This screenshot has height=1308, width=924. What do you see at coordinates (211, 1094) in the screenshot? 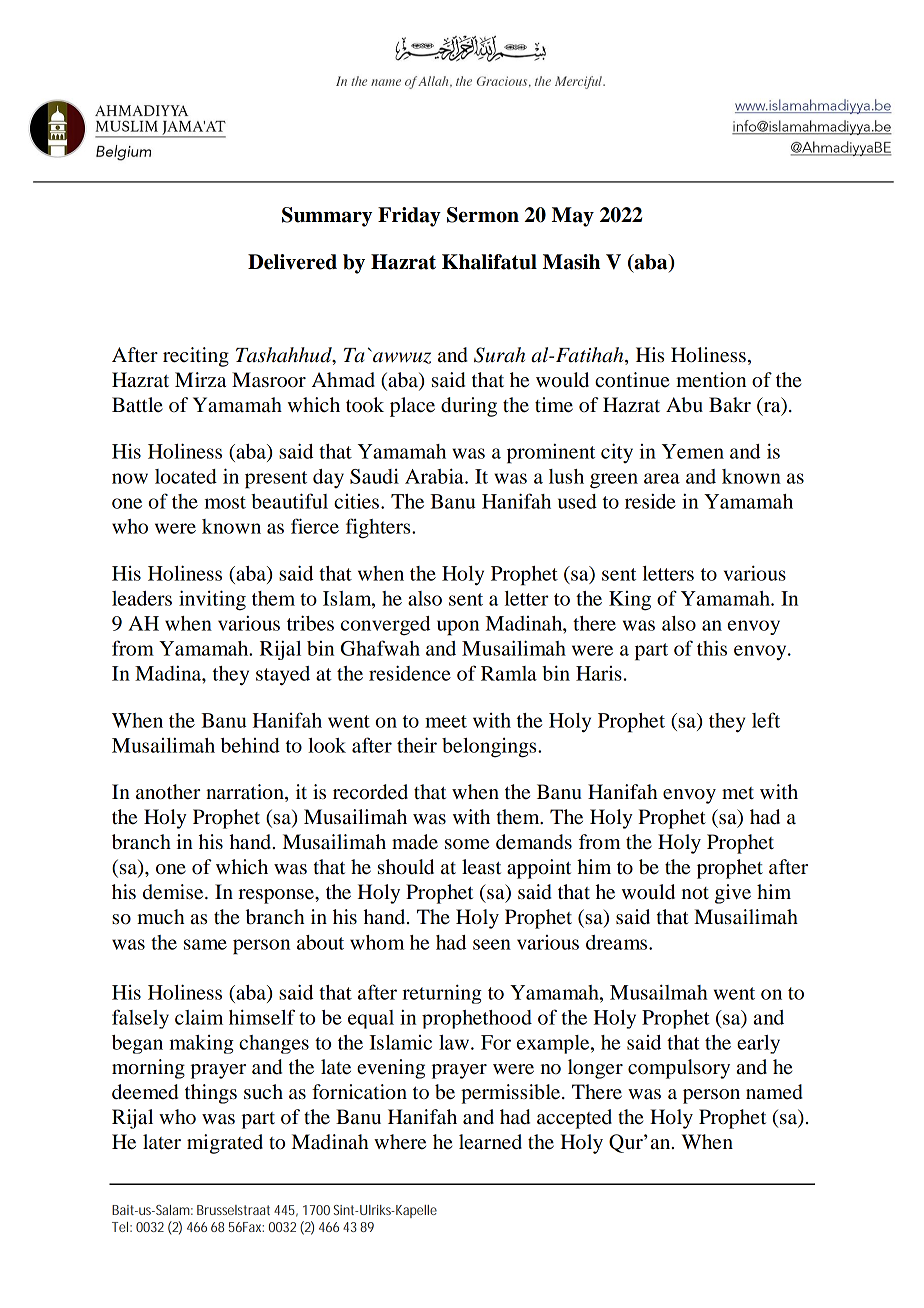
I see `things` at bounding box center [211, 1094].
